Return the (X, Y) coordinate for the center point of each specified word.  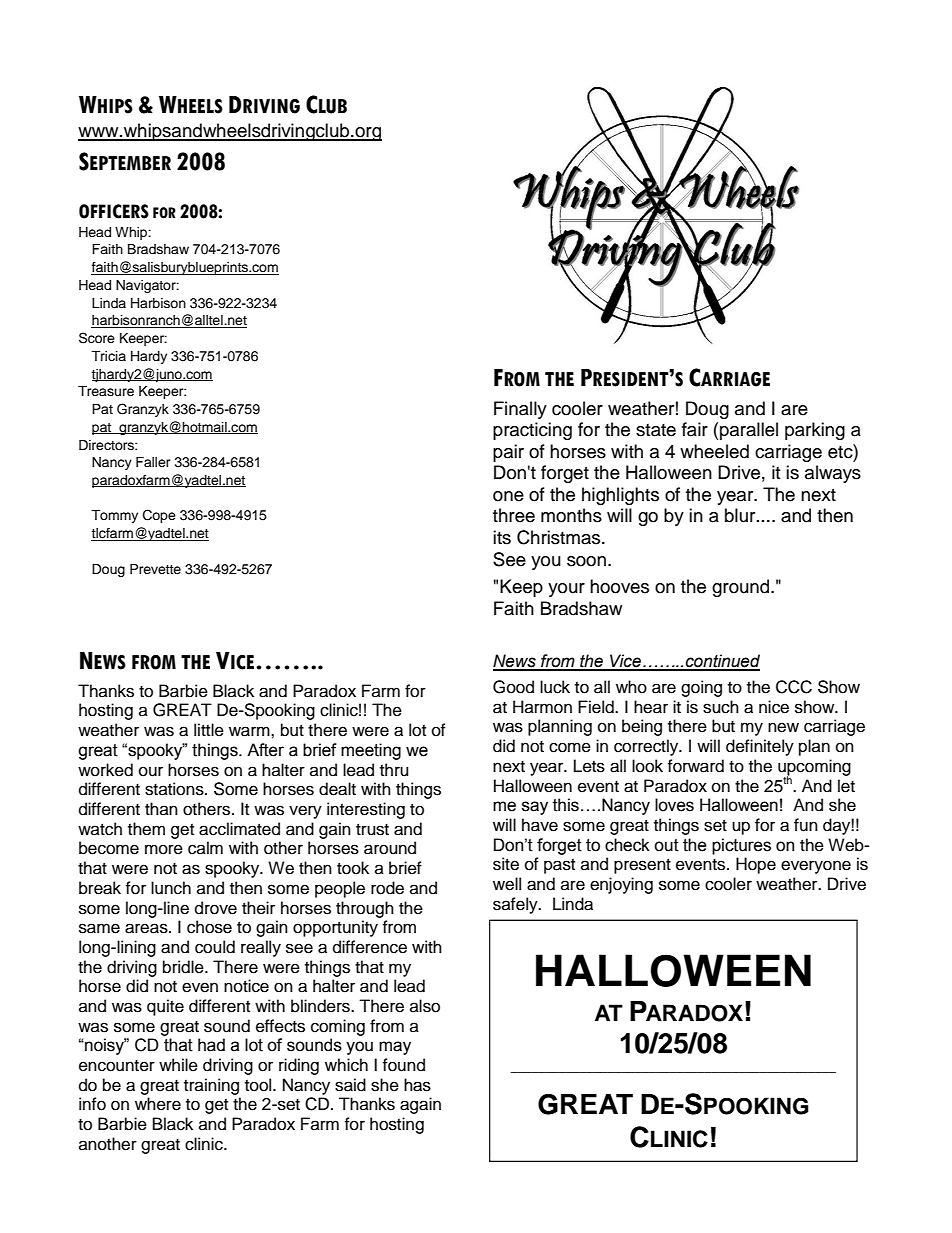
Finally (520, 410)
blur (741, 515)
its (502, 537)
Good (513, 687)
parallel (749, 431)
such (721, 707)
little (209, 730)
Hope (756, 865)
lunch (171, 888)
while (178, 1065)
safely (516, 905)
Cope (159, 516)
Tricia (108, 356)
